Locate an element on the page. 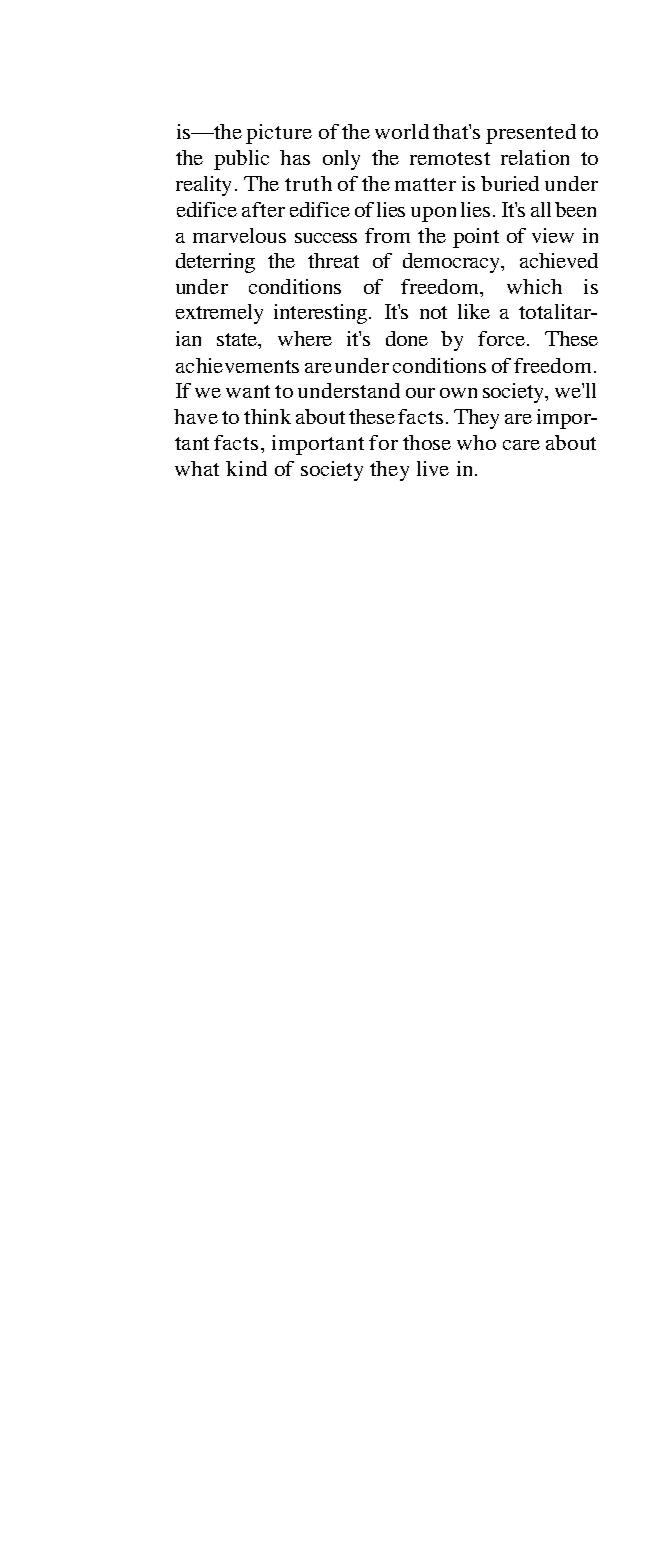 The width and height of the document is (656, 1568). from is located at coordinates (387, 235).
